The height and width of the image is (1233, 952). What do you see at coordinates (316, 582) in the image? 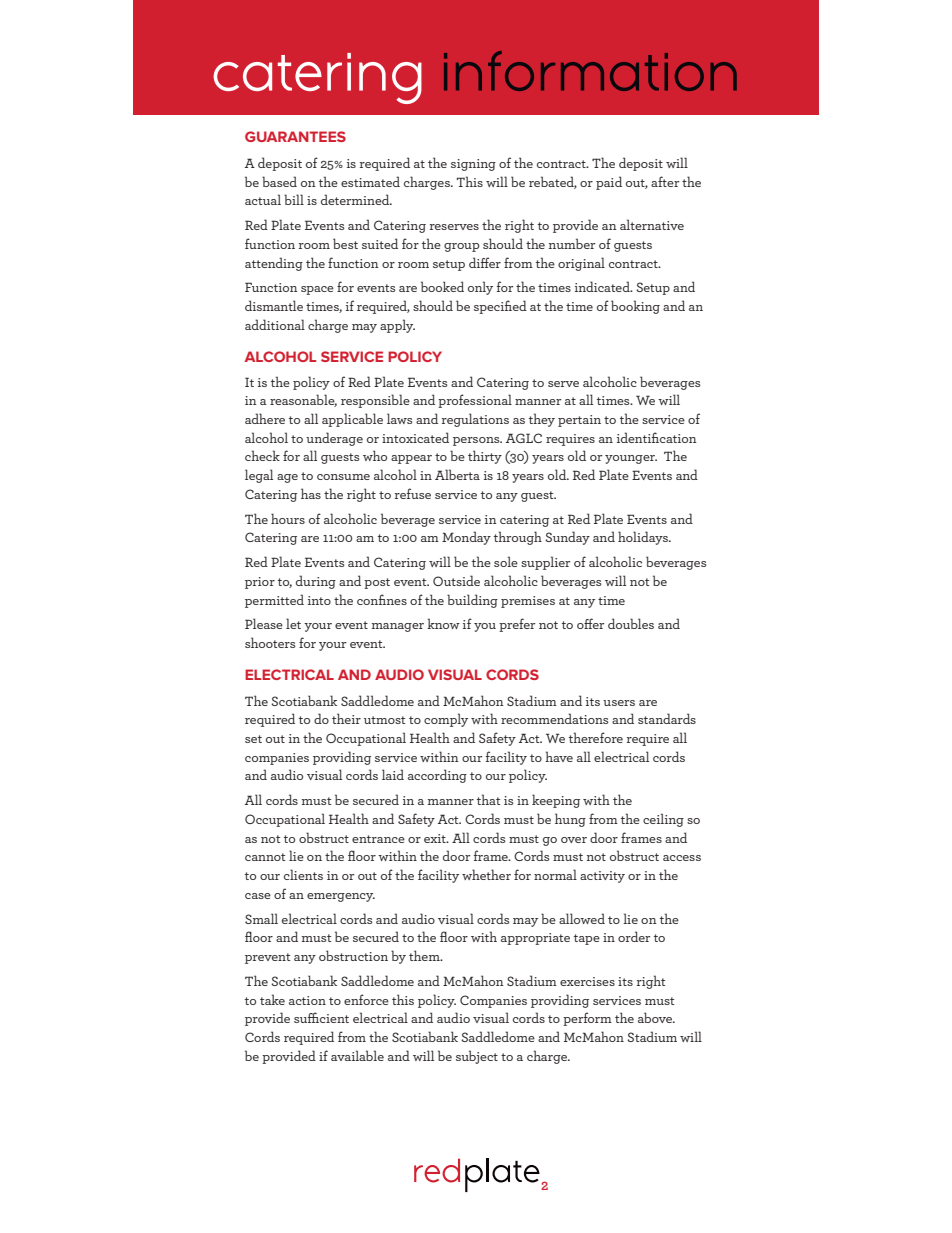
I see `during` at bounding box center [316, 582].
